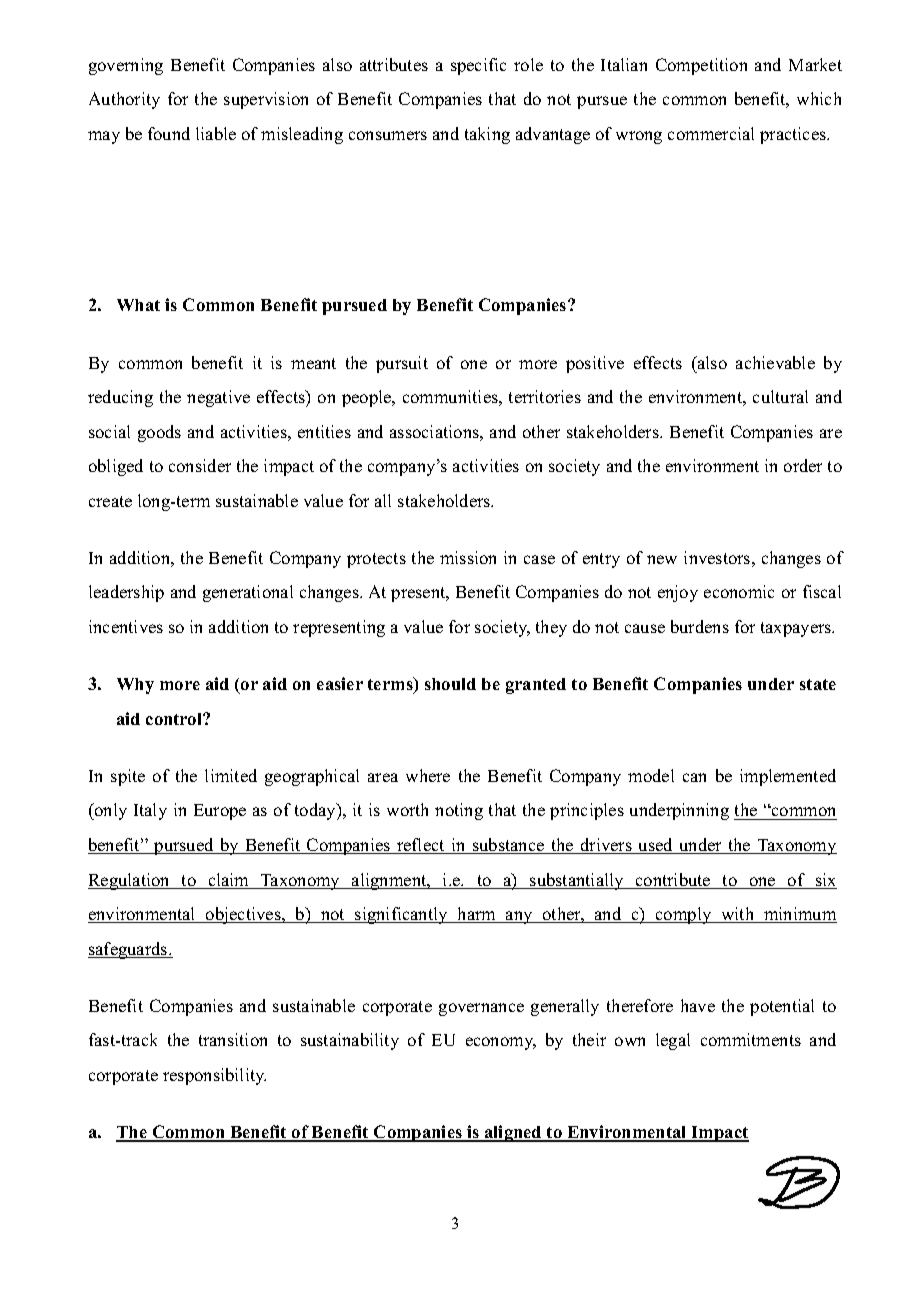 The height and width of the image is (1308, 924). Describe the element at coordinates (169, 133) in the image. I see `found` at that location.
